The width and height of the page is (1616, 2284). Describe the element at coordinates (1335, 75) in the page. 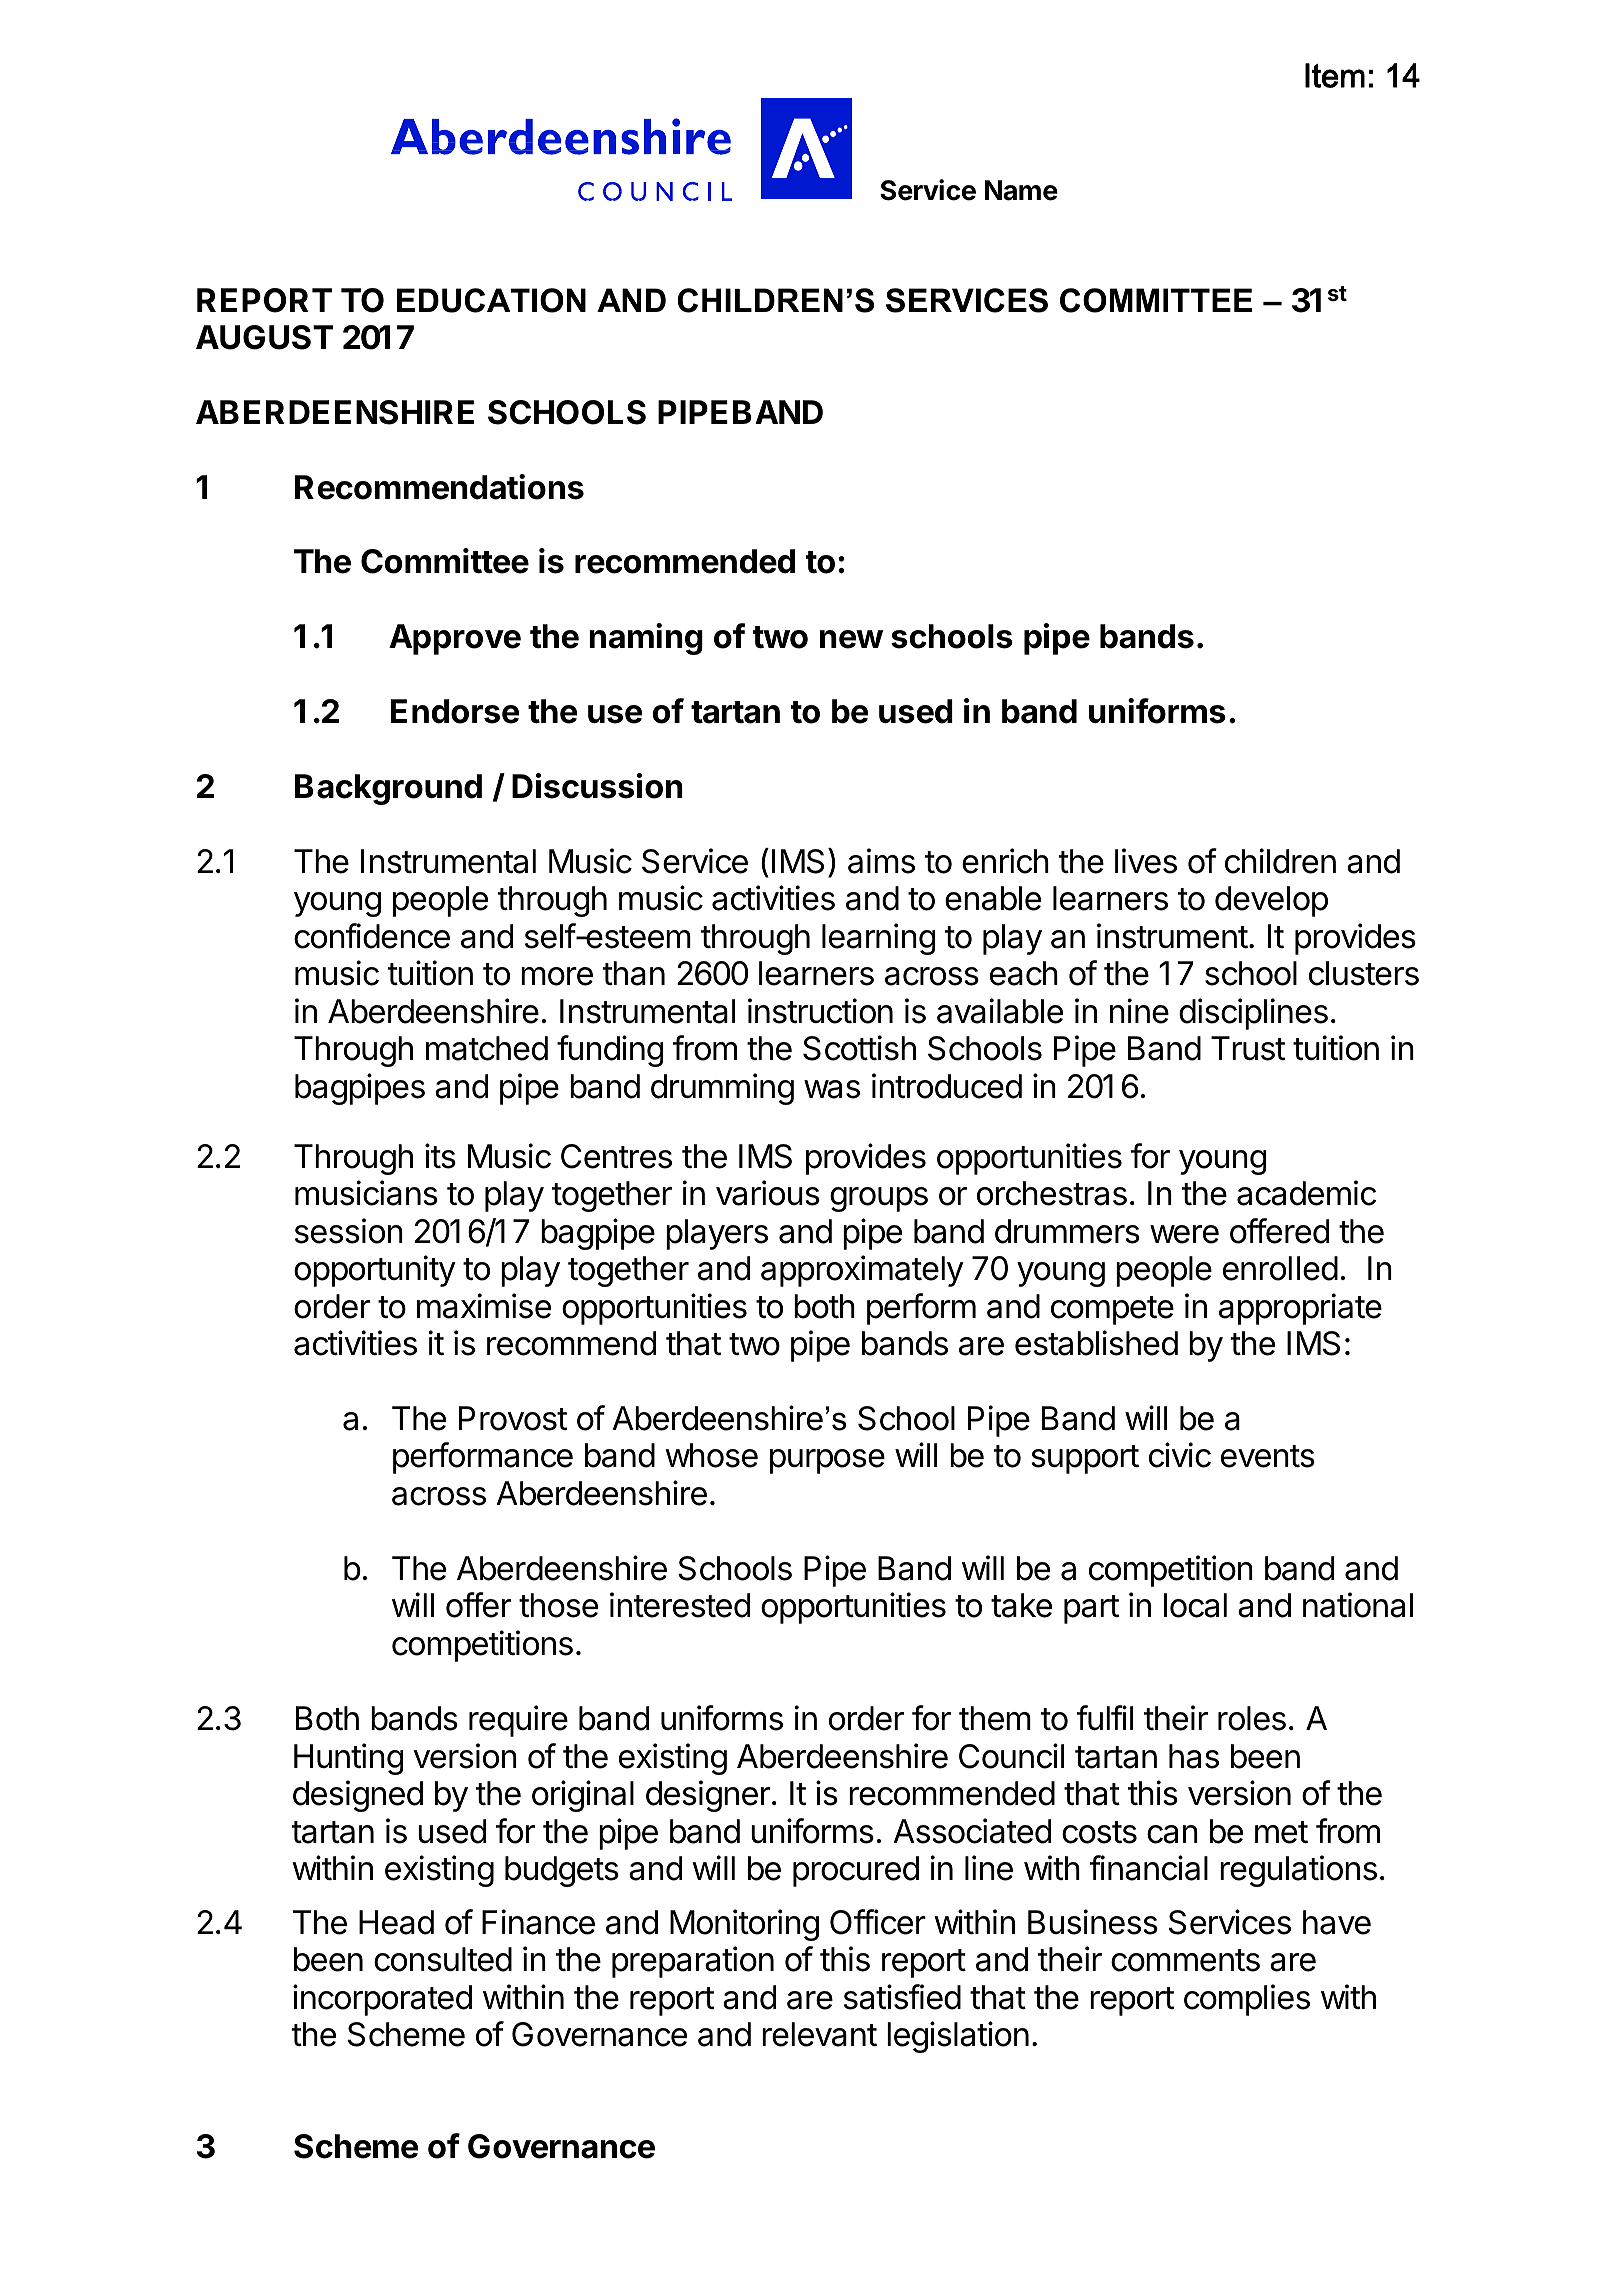

I see `Item` at that location.
